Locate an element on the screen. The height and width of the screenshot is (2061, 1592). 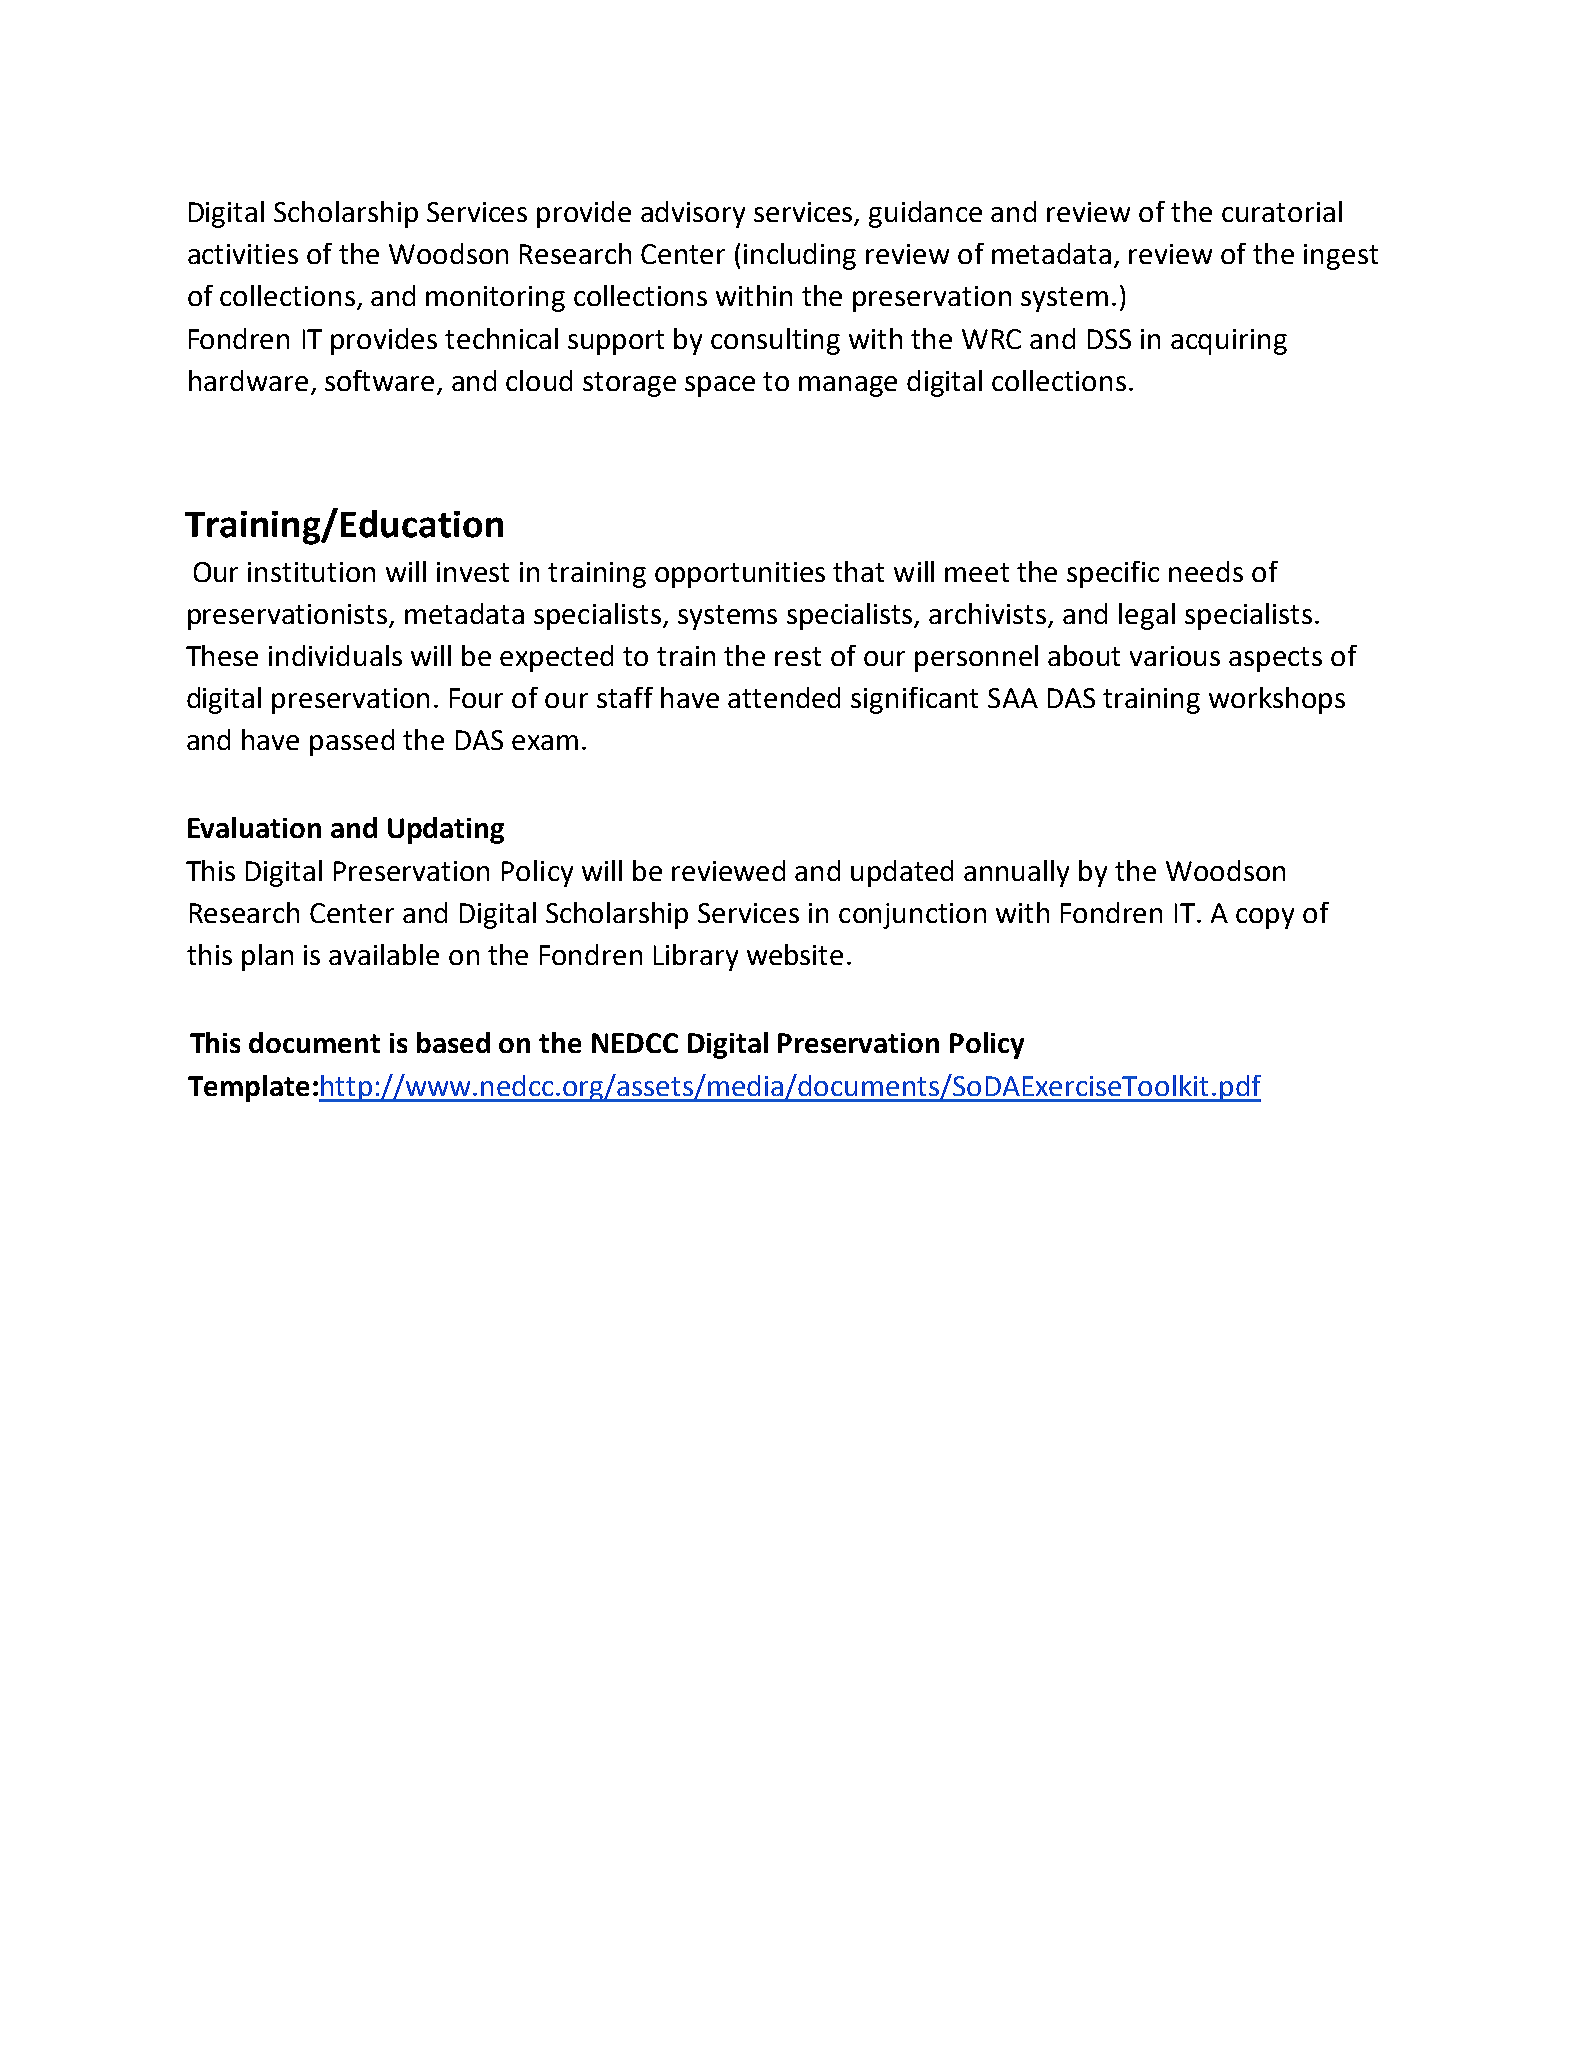
acquiring is located at coordinates (1229, 342).
